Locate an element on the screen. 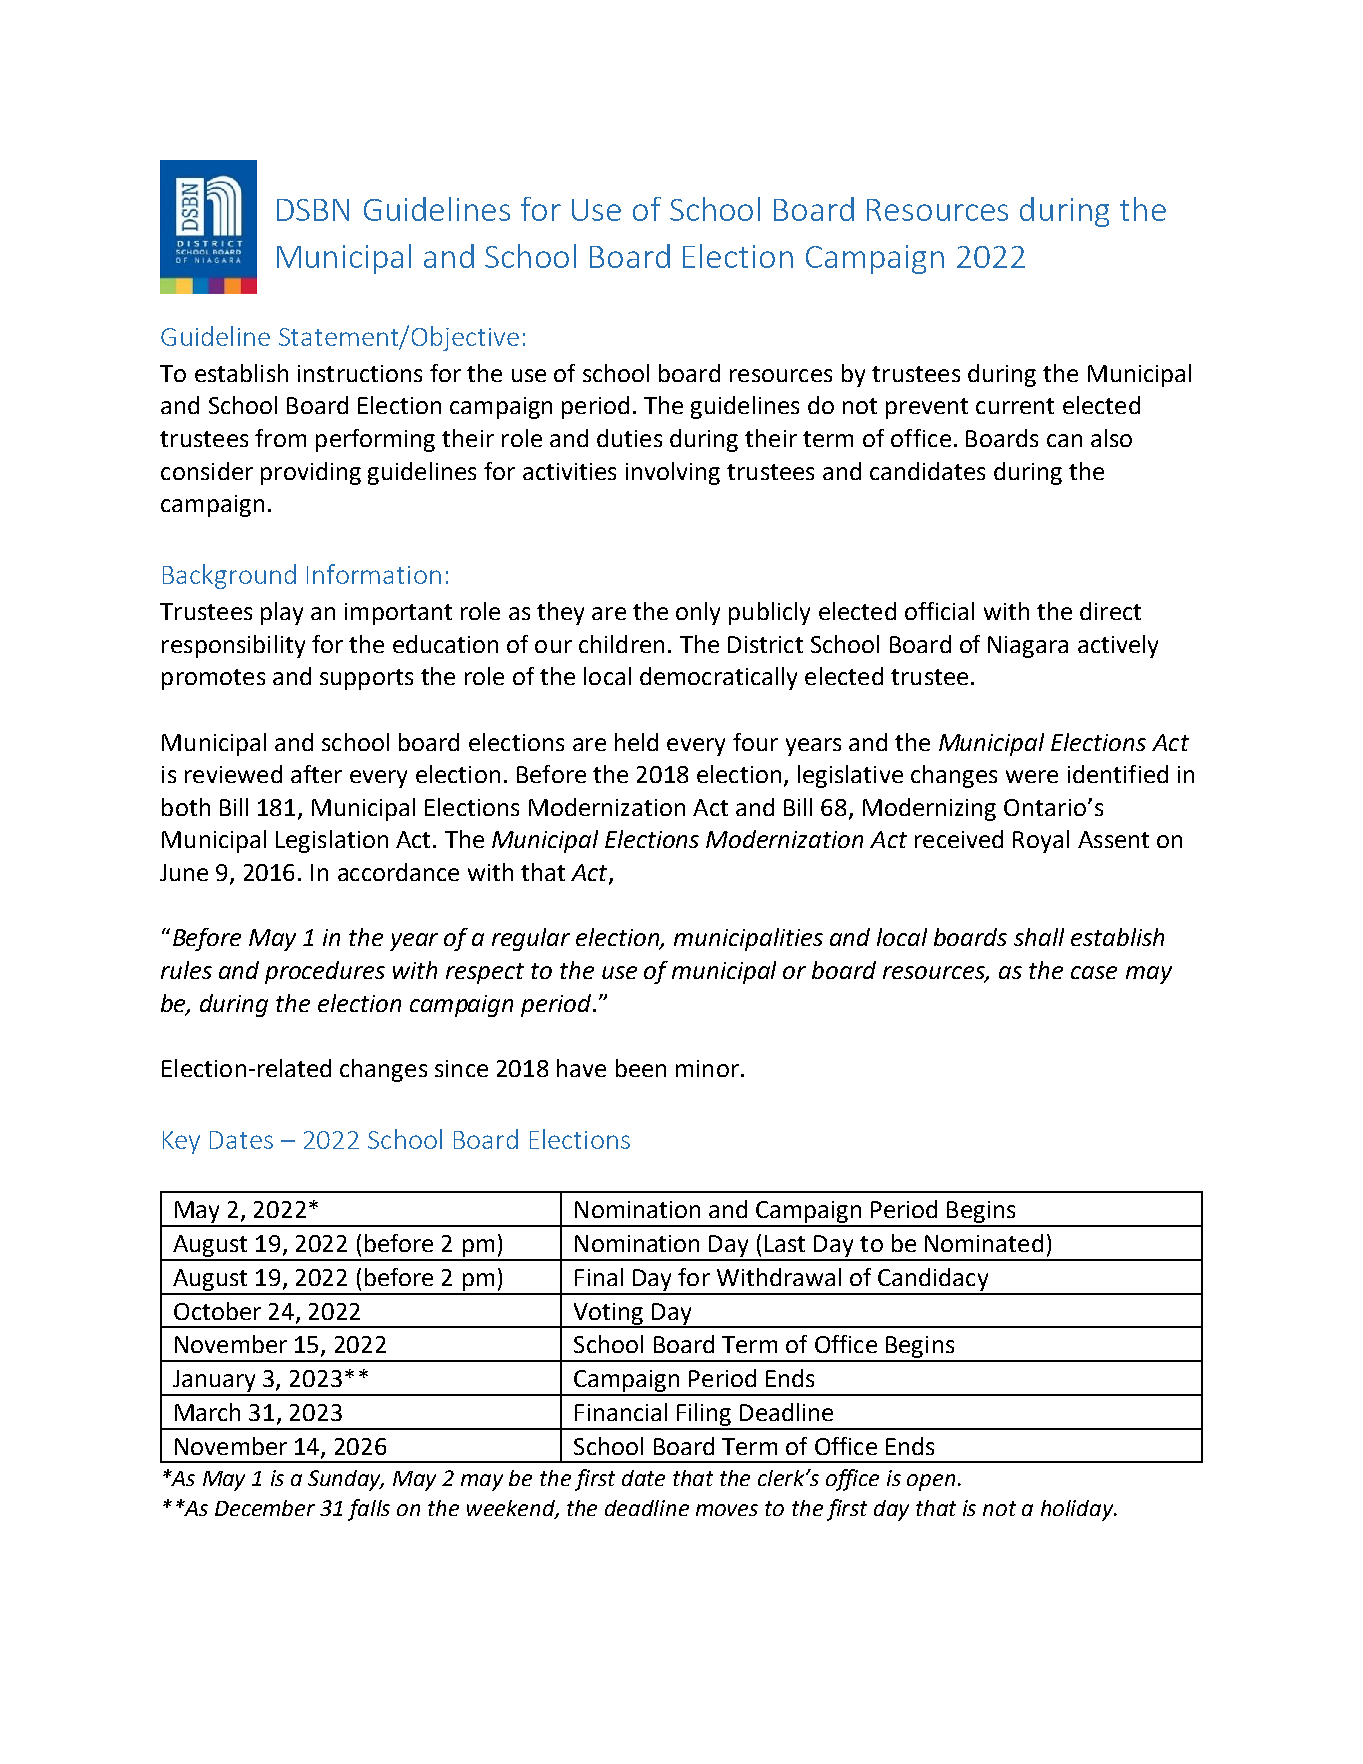 The height and width of the screenshot is (1764, 1363). current is located at coordinates (1015, 406).
